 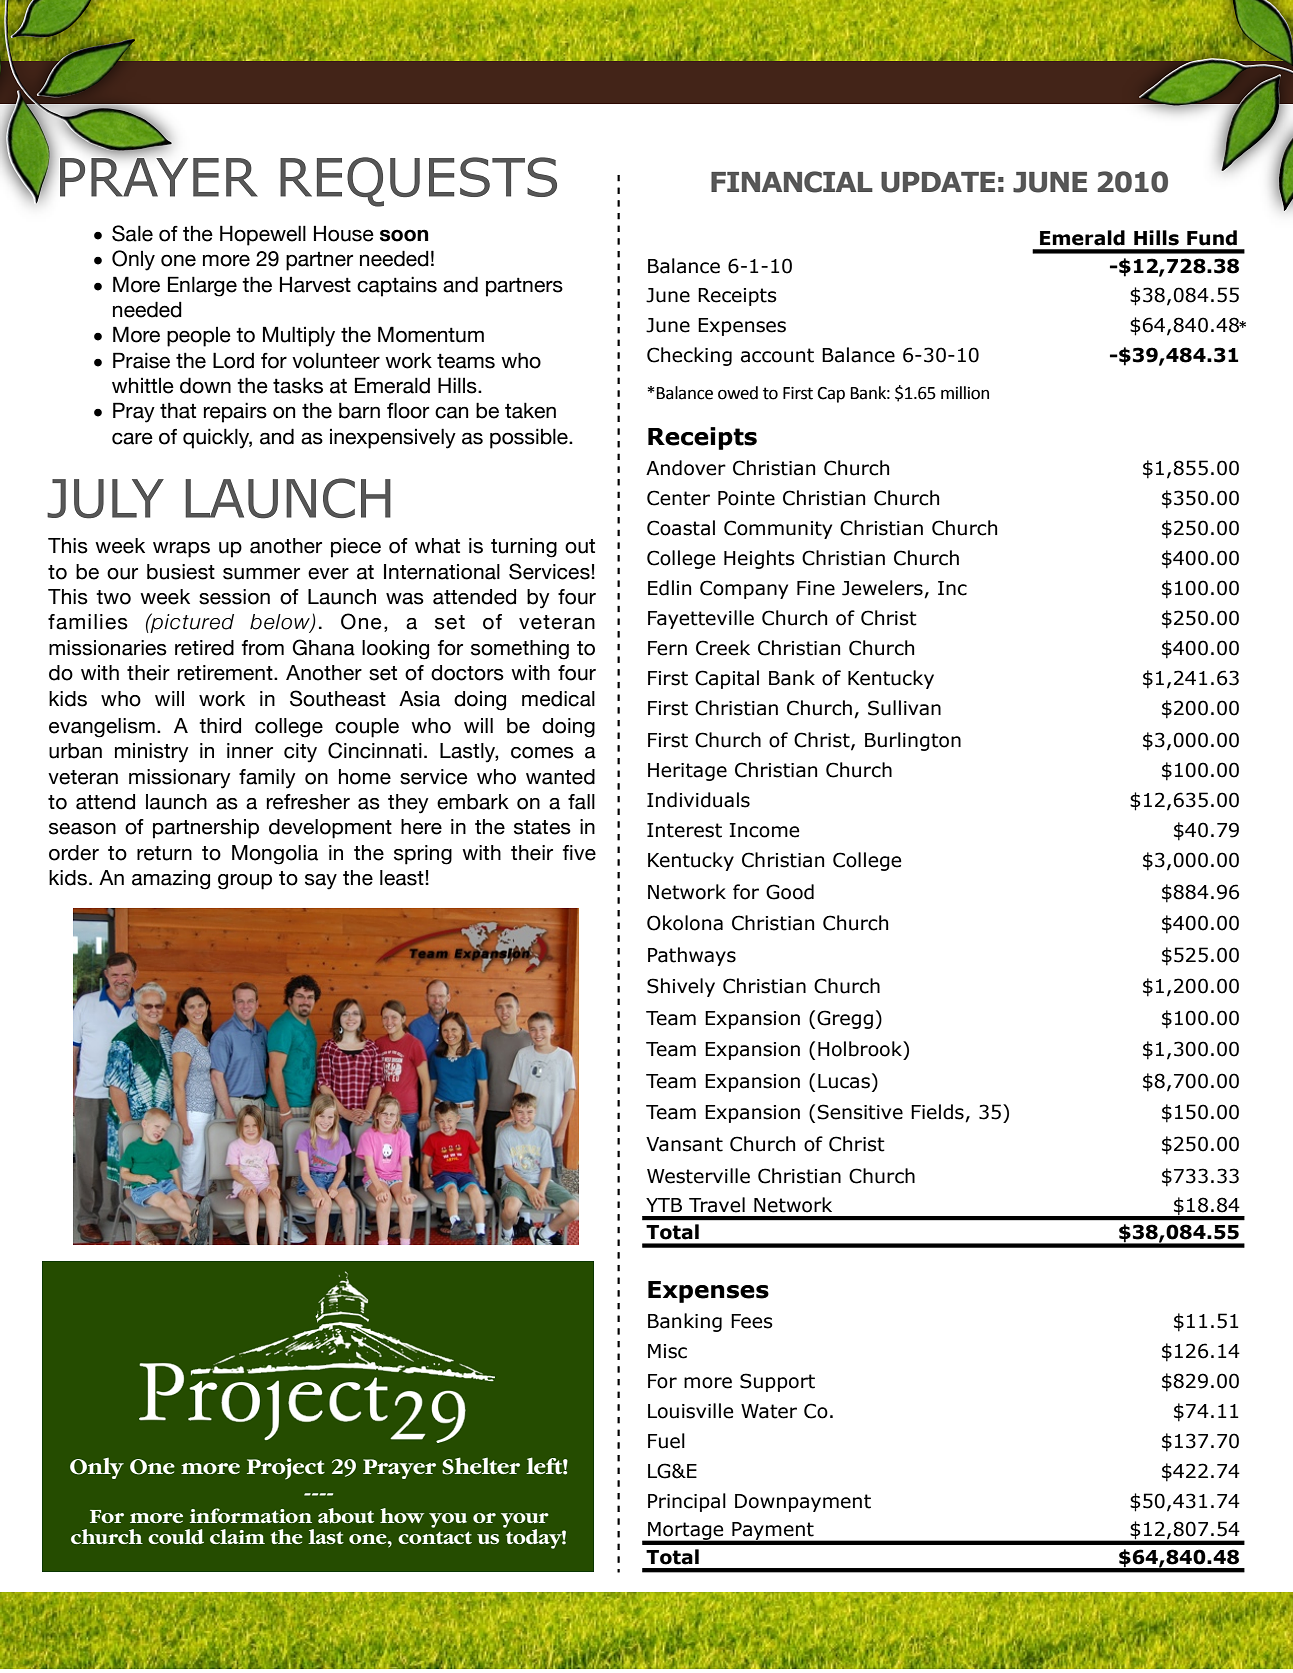 What do you see at coordinates (181, 550) in the screenshot?
I see `wraps` at bounding box center [181, 550].
